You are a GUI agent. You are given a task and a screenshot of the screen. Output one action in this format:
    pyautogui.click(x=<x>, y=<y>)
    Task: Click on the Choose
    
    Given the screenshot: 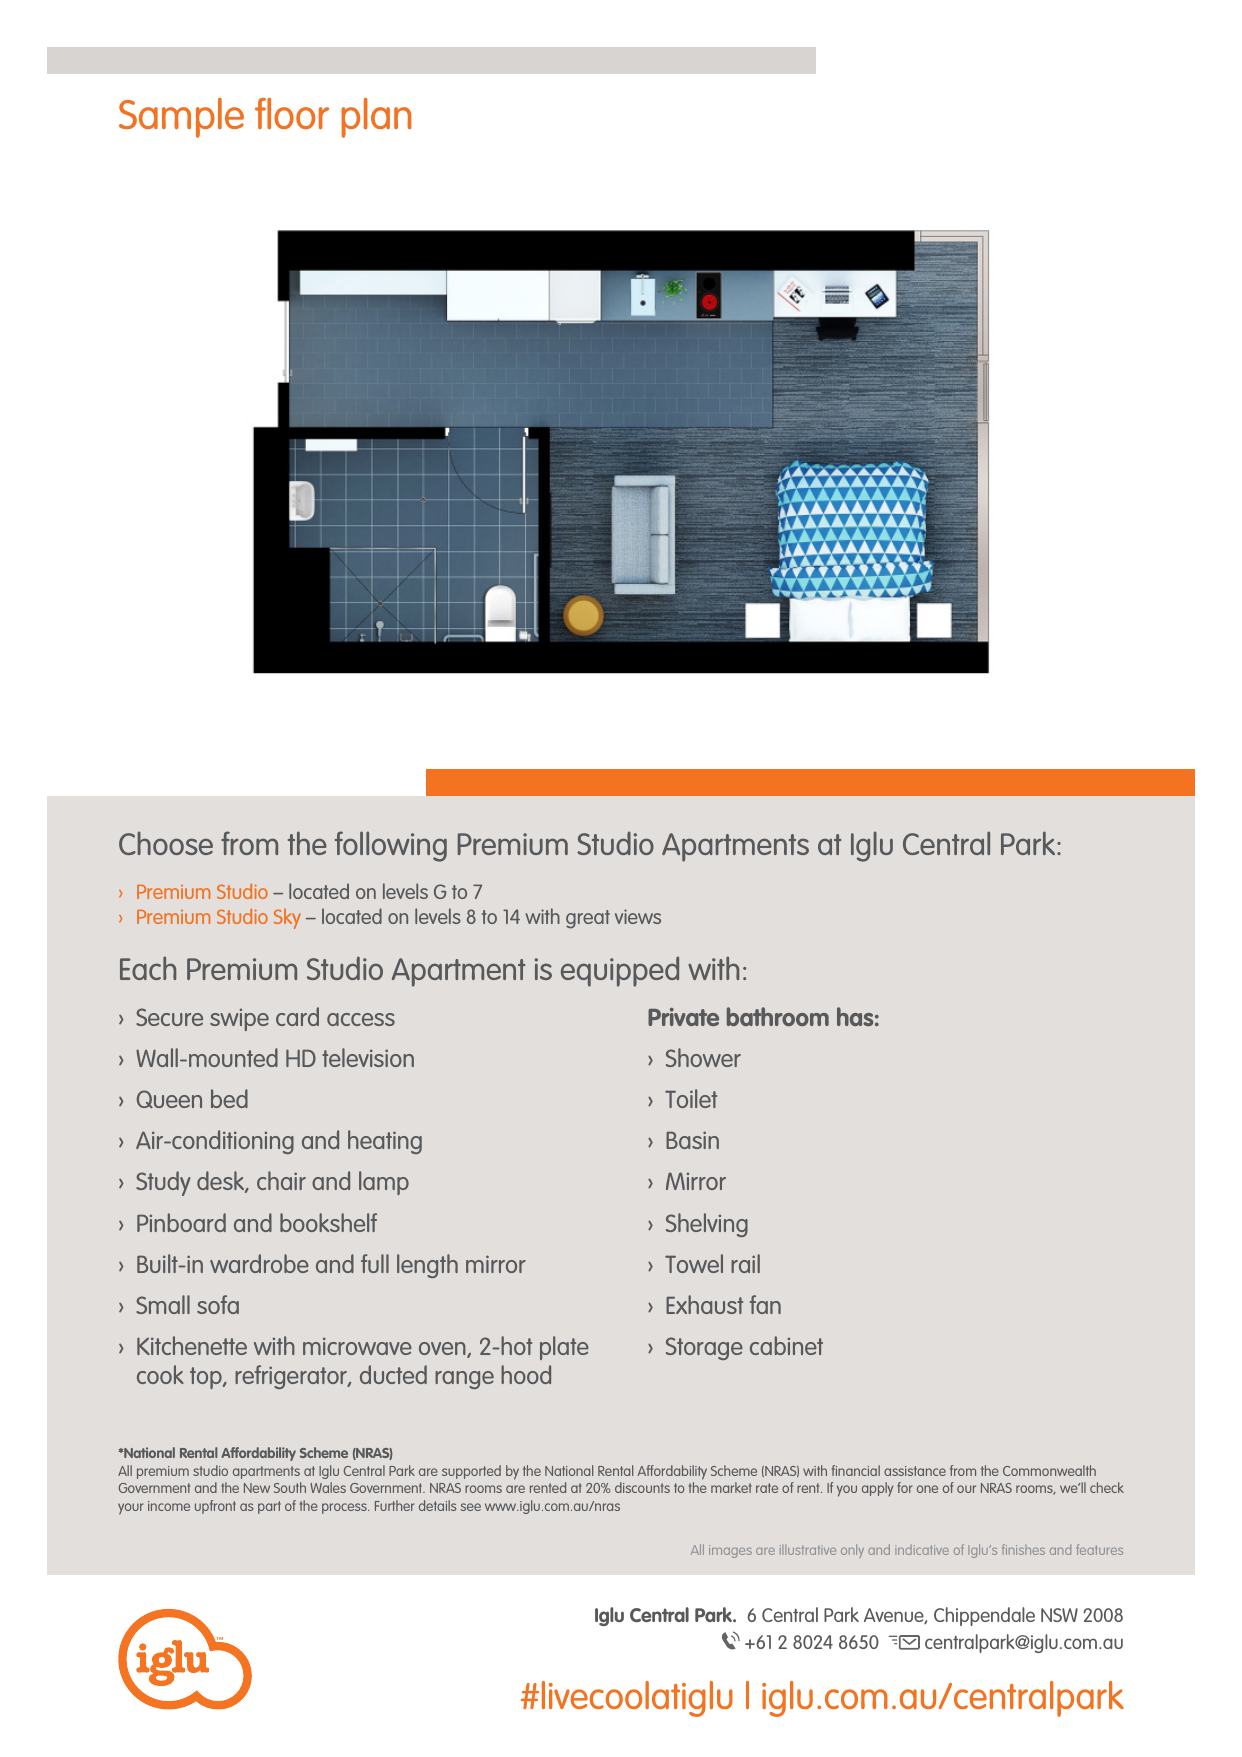 What is the action you would take?
    pyautogui.click(x=166, y=843)
